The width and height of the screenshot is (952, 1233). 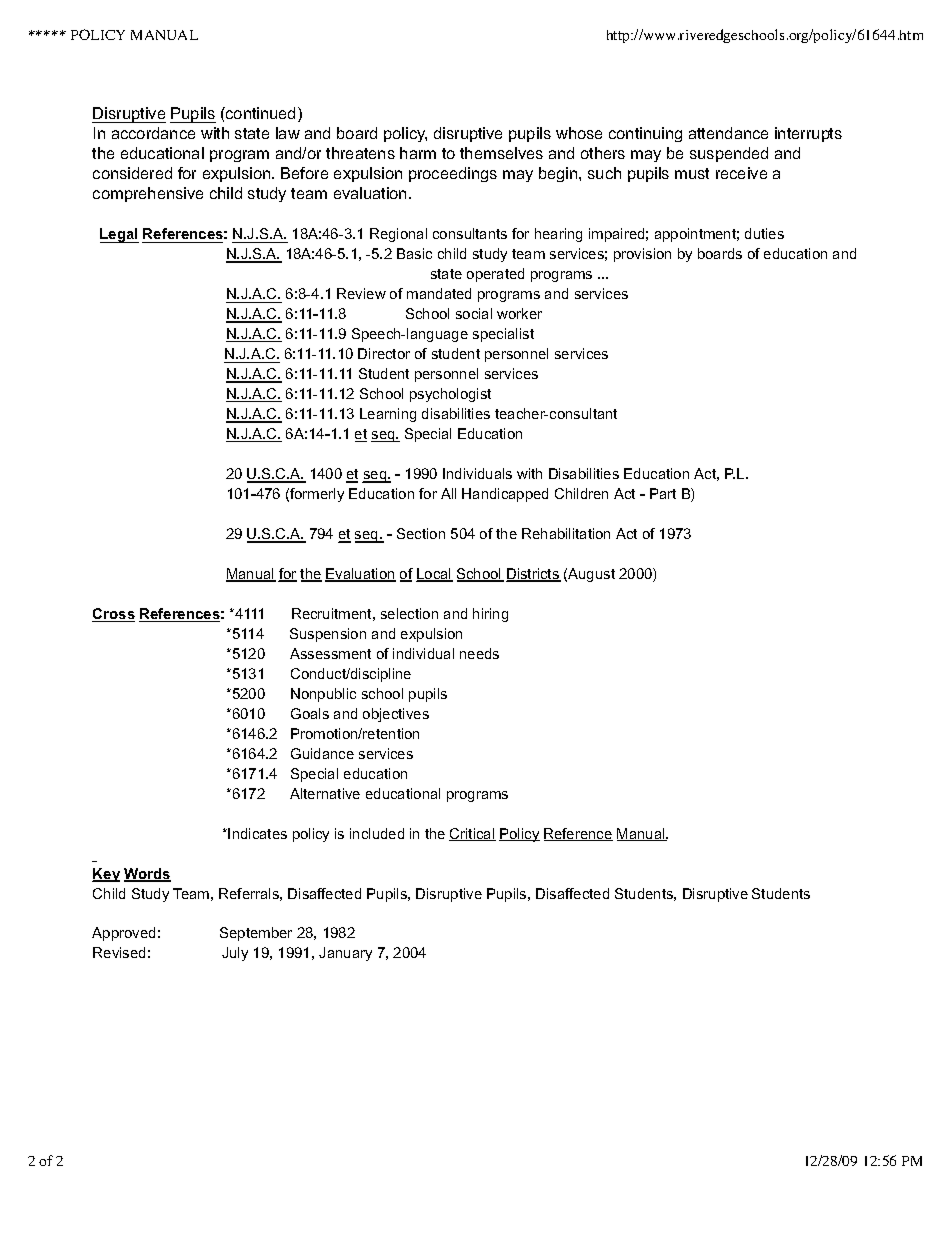 I want to click on harm, so click(x=418, y=153).
